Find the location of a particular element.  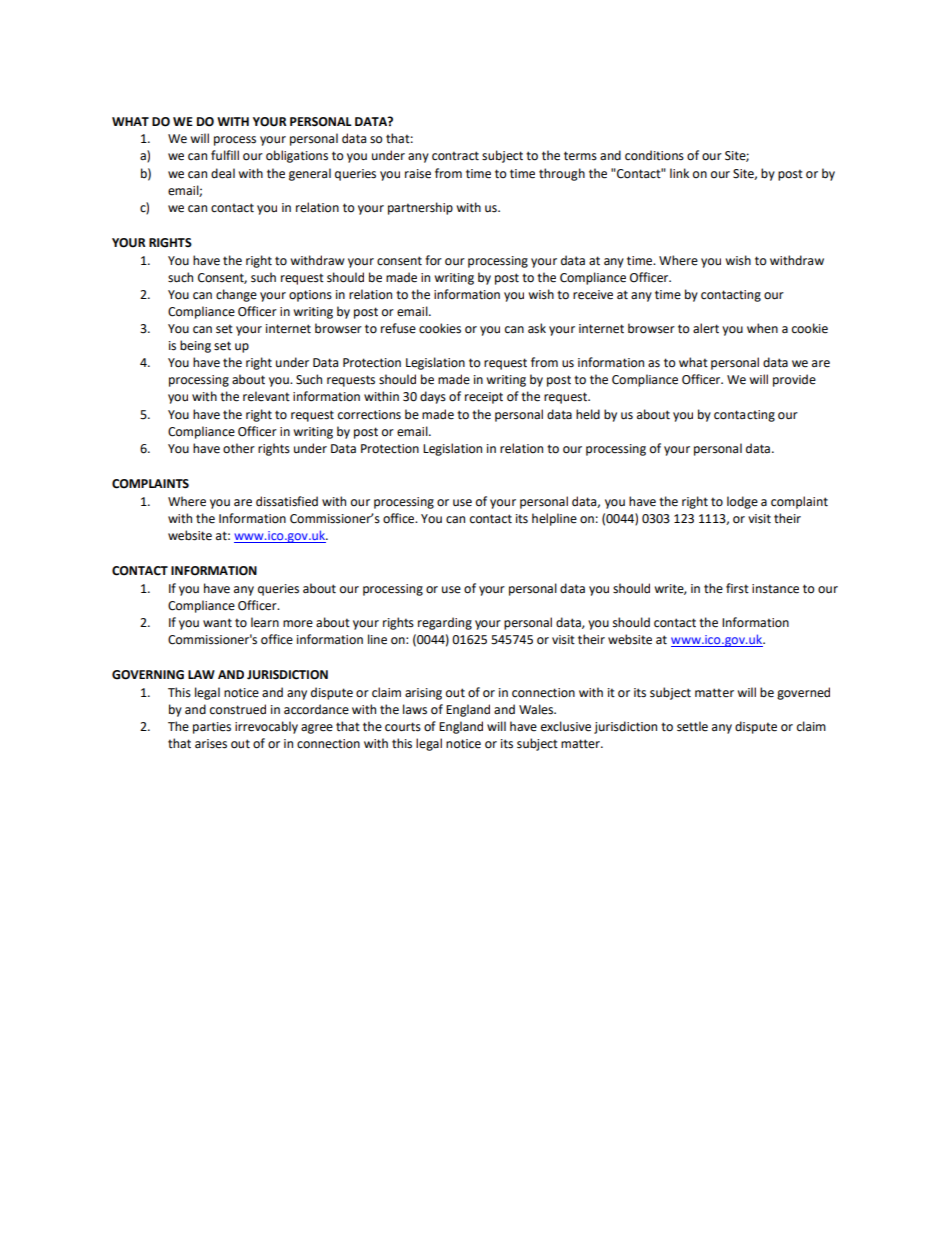

contract is located at coordinates (455, 156).
